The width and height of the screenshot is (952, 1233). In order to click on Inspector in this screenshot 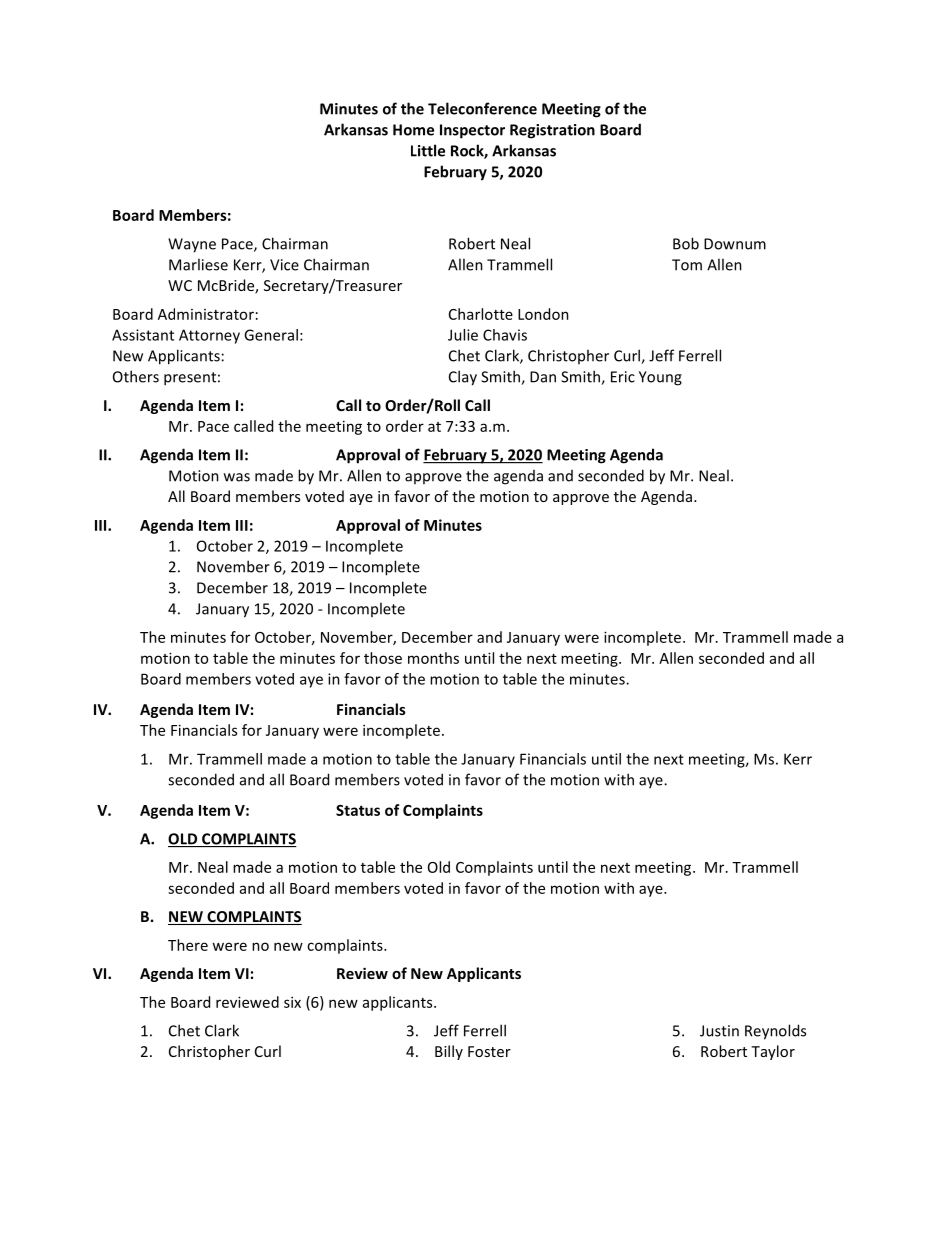, I will do `click(472, 131)`.
